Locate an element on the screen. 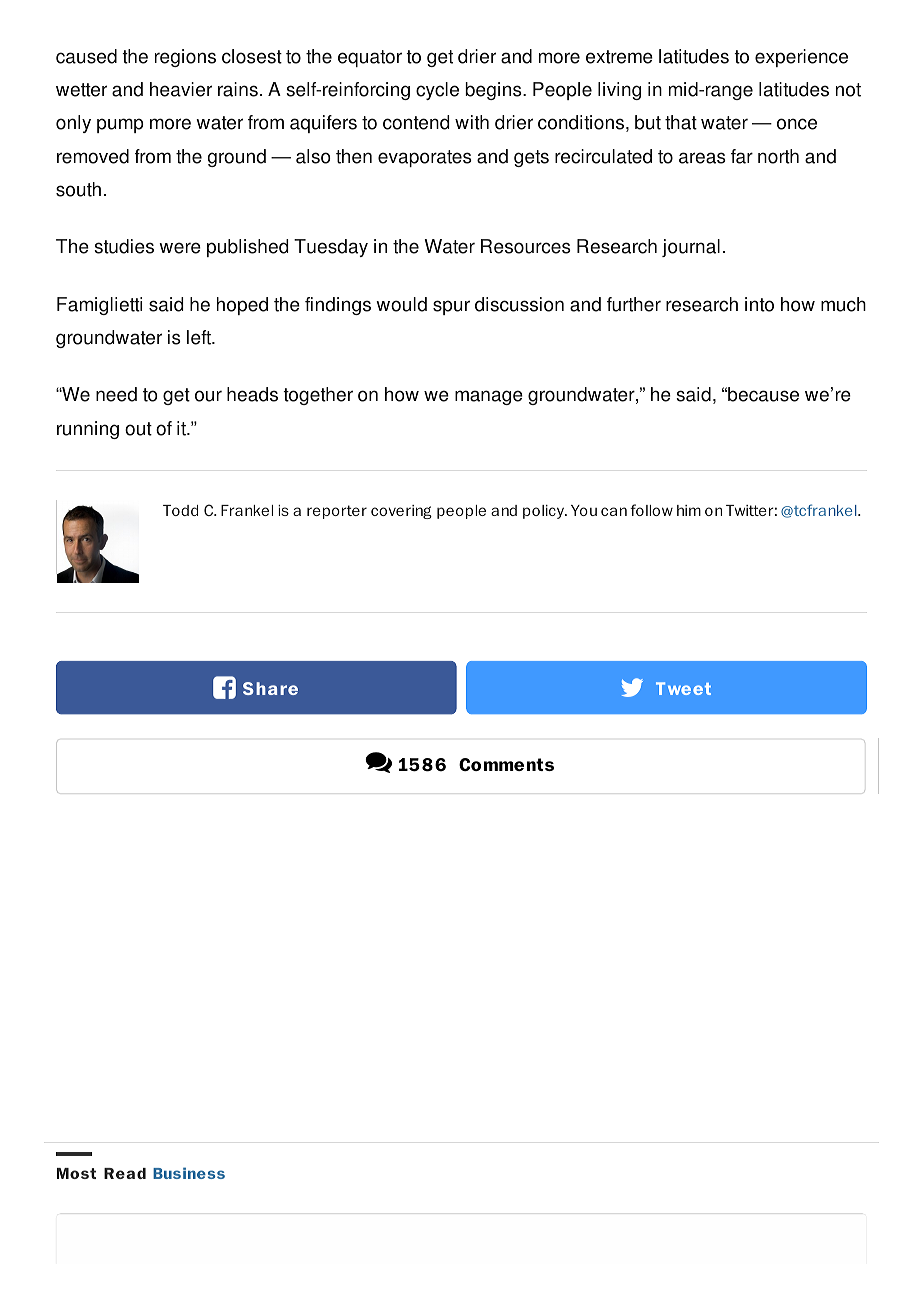  heavier is located at coordinates (181, 89).
